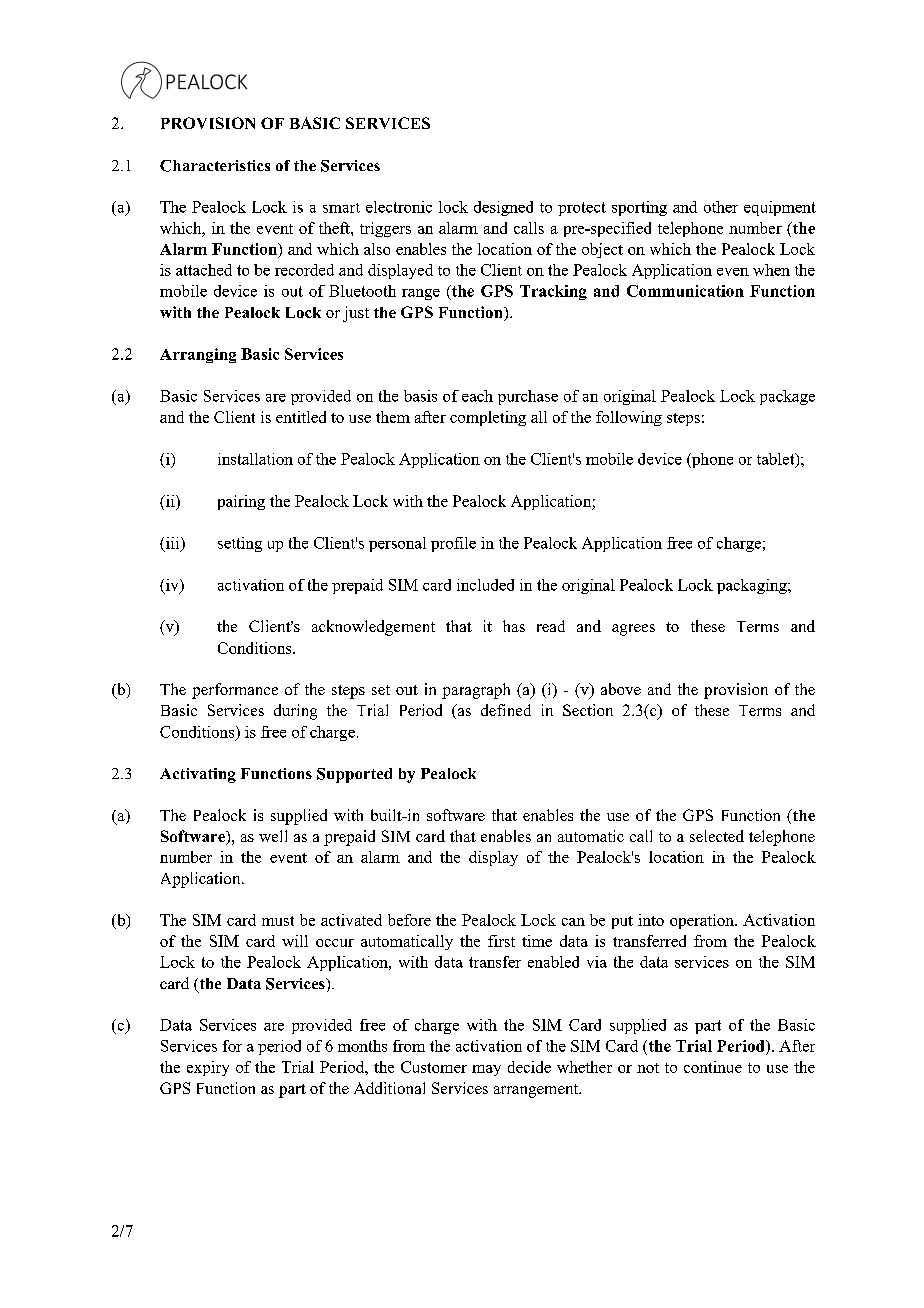 Image resolution: width=924 pixels, height=1308 pixels. Describe the element at coordinates (486, 1070) in the screenshot. I see `may` at that location.
